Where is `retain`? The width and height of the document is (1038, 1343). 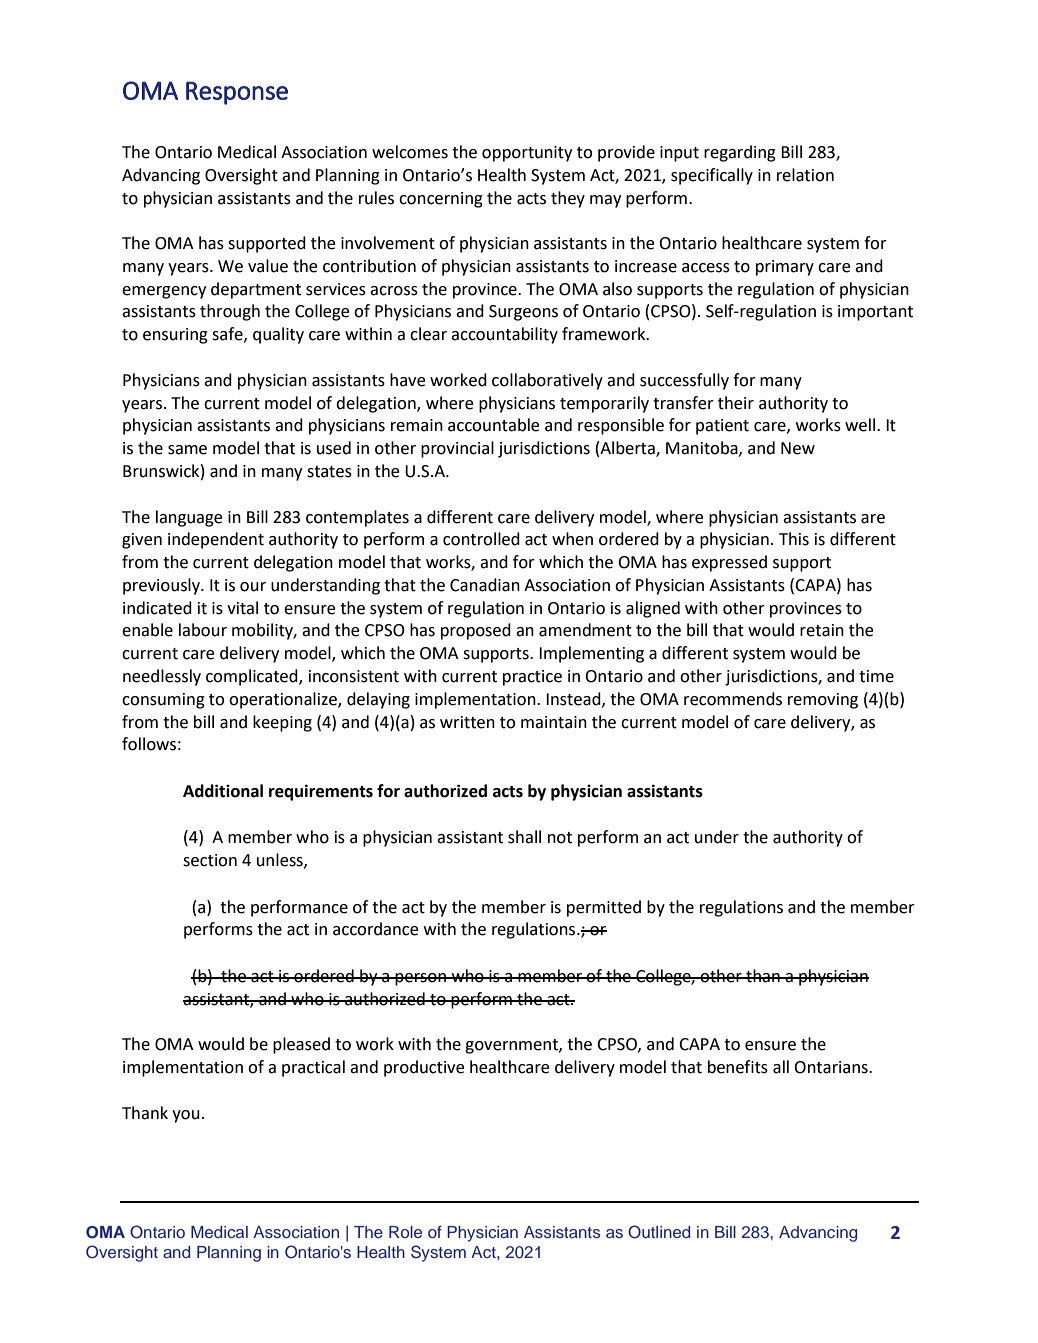 retain is located at coordinates (822, 630).
